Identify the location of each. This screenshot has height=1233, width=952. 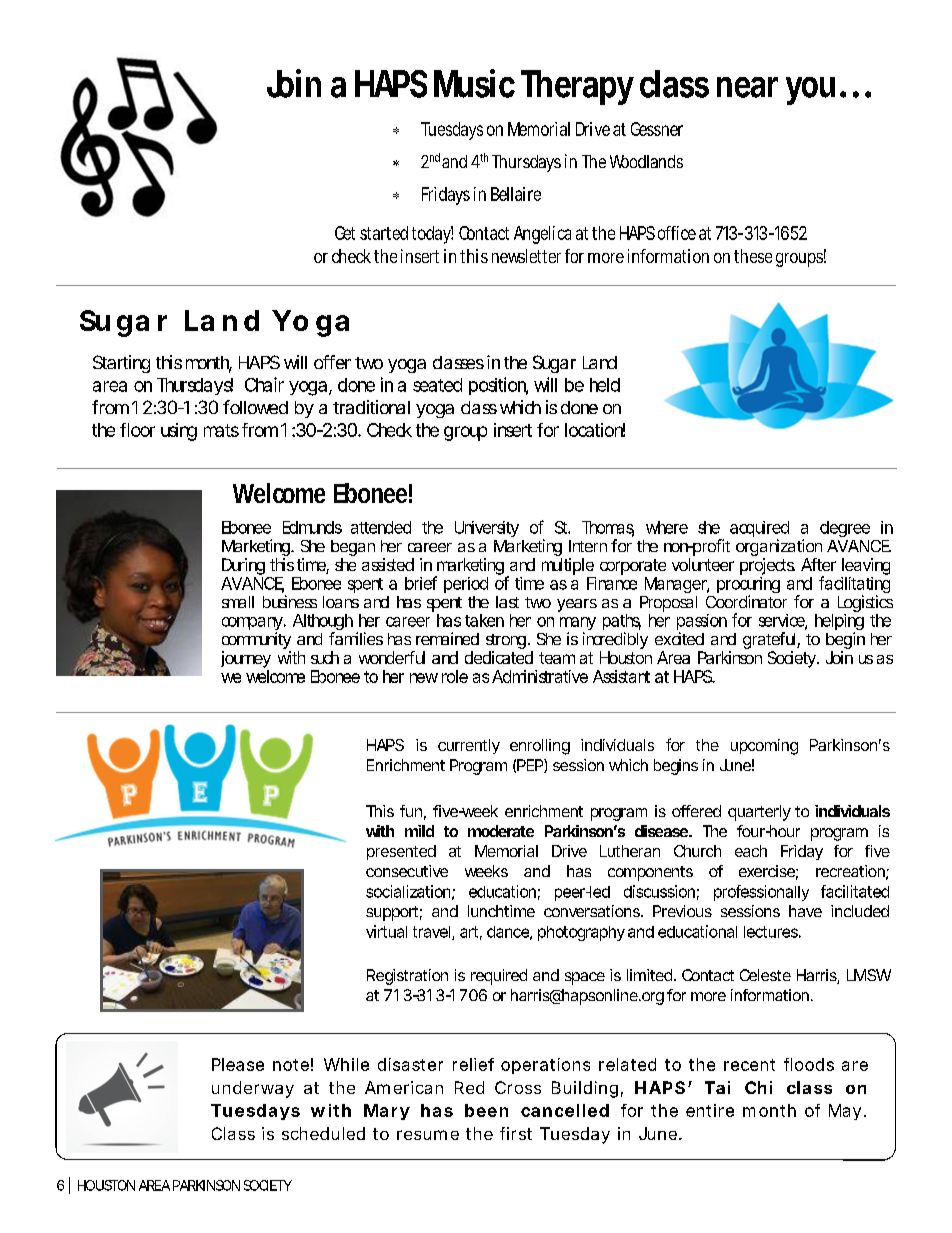
(751, 851).
